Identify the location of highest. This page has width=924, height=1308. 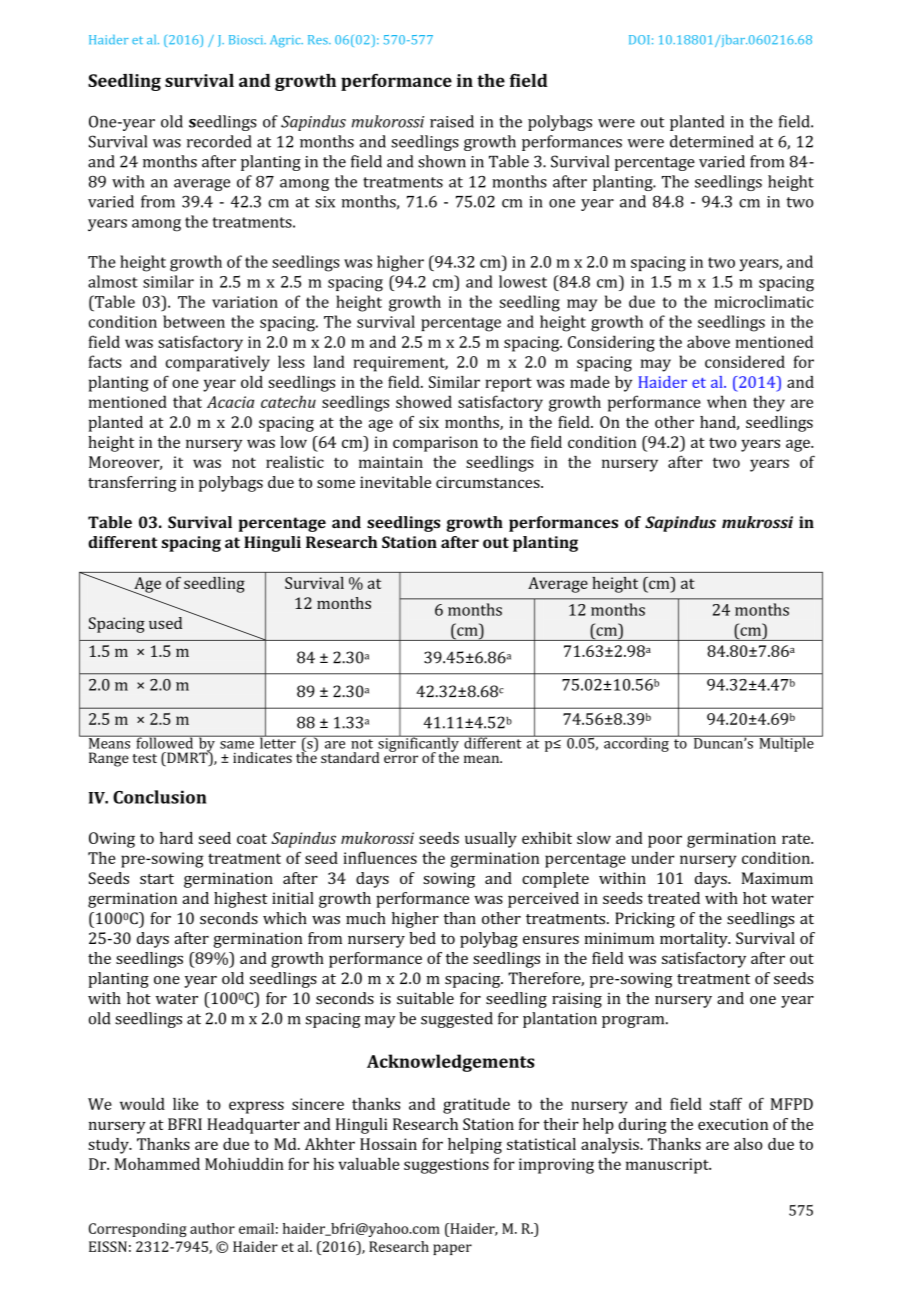
(241, 900).
